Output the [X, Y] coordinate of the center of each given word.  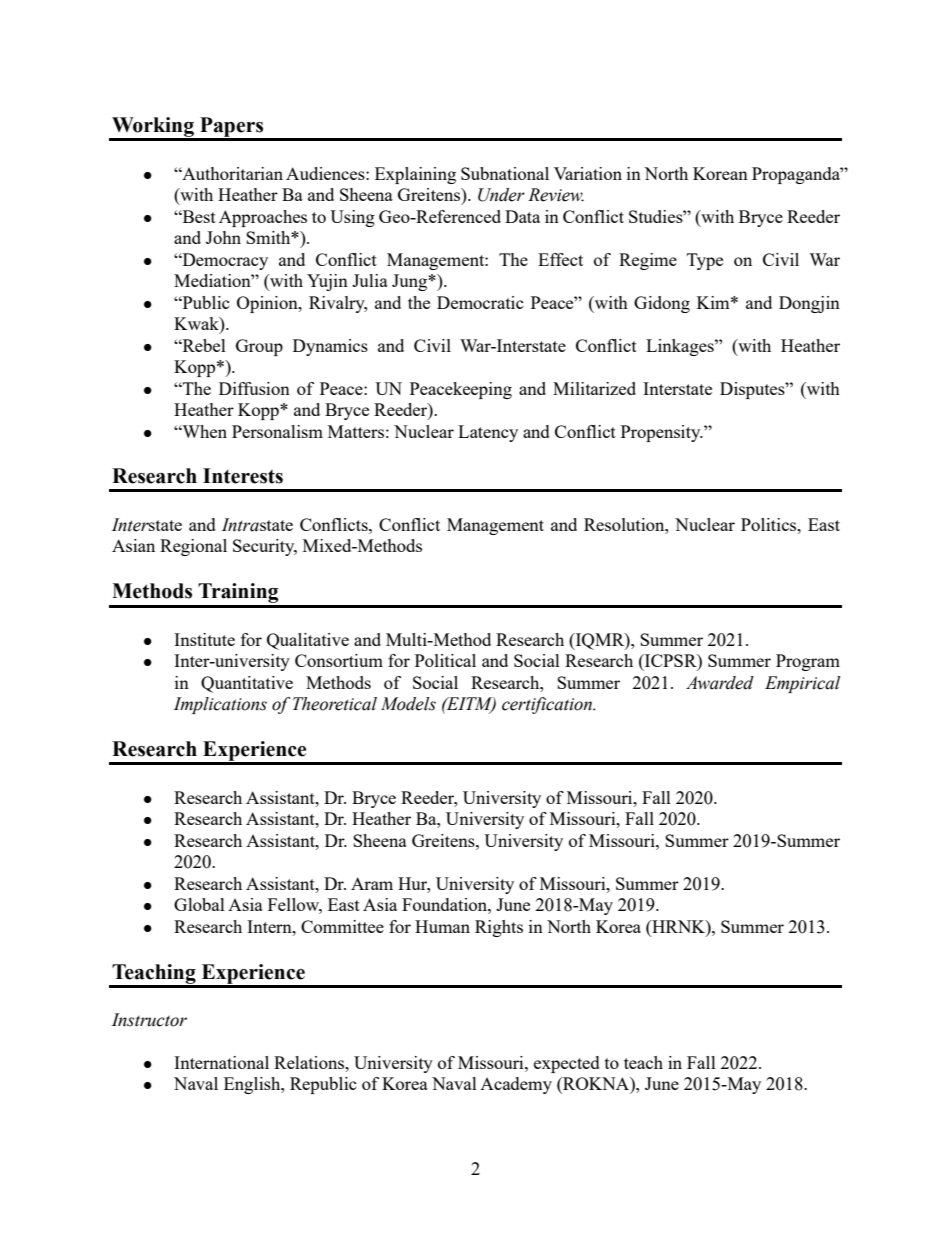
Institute [204, 639]
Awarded [720, 683]
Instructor [149, 1020]
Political [445, 660]
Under [501, 195]
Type [705, 261]
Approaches [263, 218]
